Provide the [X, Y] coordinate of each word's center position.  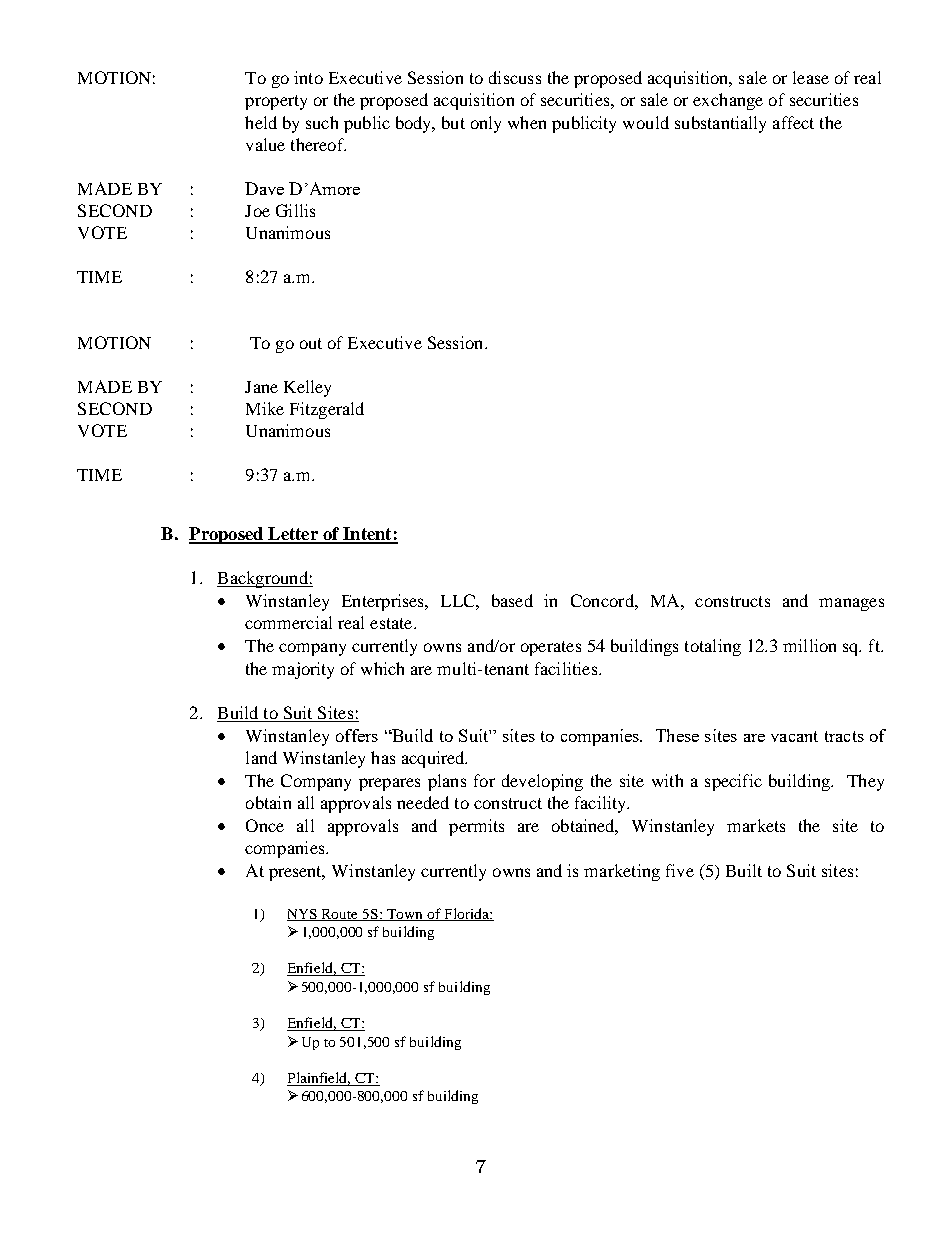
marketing [622, 872]
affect [793, 122]
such [322, 122]
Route [340, 915]
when [527, 122]
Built [744, 870]
